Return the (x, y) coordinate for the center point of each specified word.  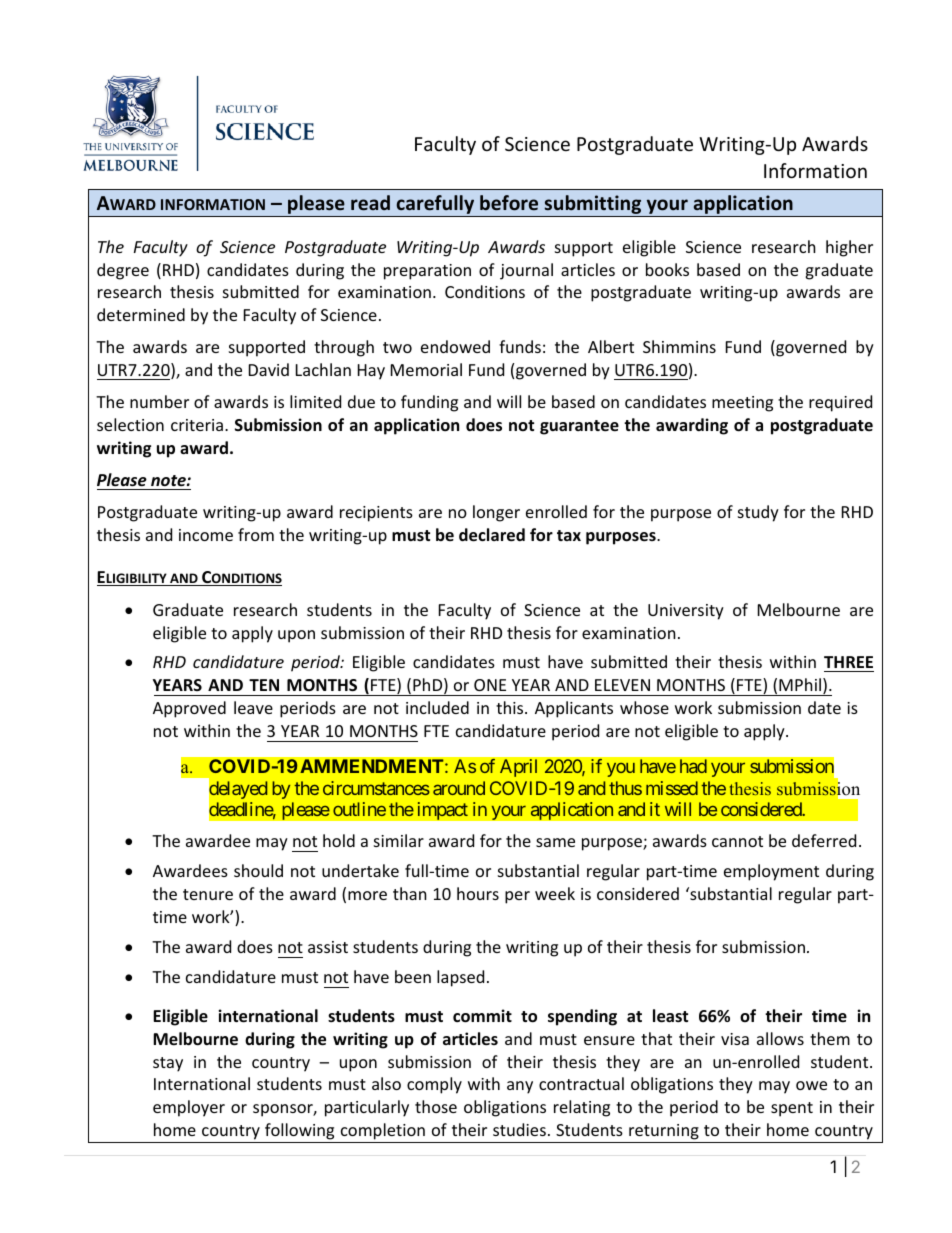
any (520, 1087)
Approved (189, 709)
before (509, 203)
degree (123, 271)
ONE (490, 685)
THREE (849, 664)
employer (189, 1108)
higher (849, 248)
